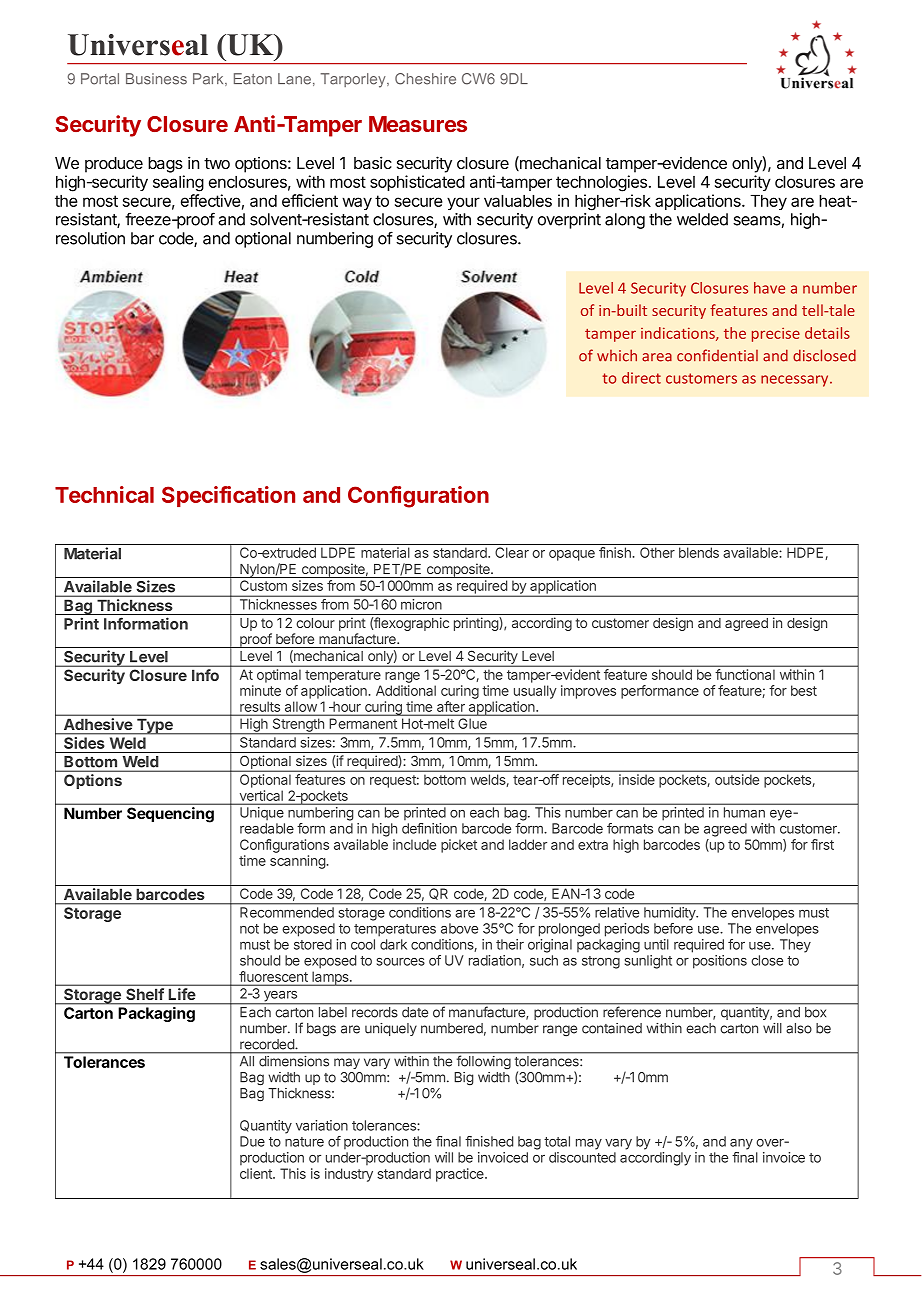  What do you see at coordinates (421, 604) in the page?
I see `micron` at bounding box center [421, 604].
